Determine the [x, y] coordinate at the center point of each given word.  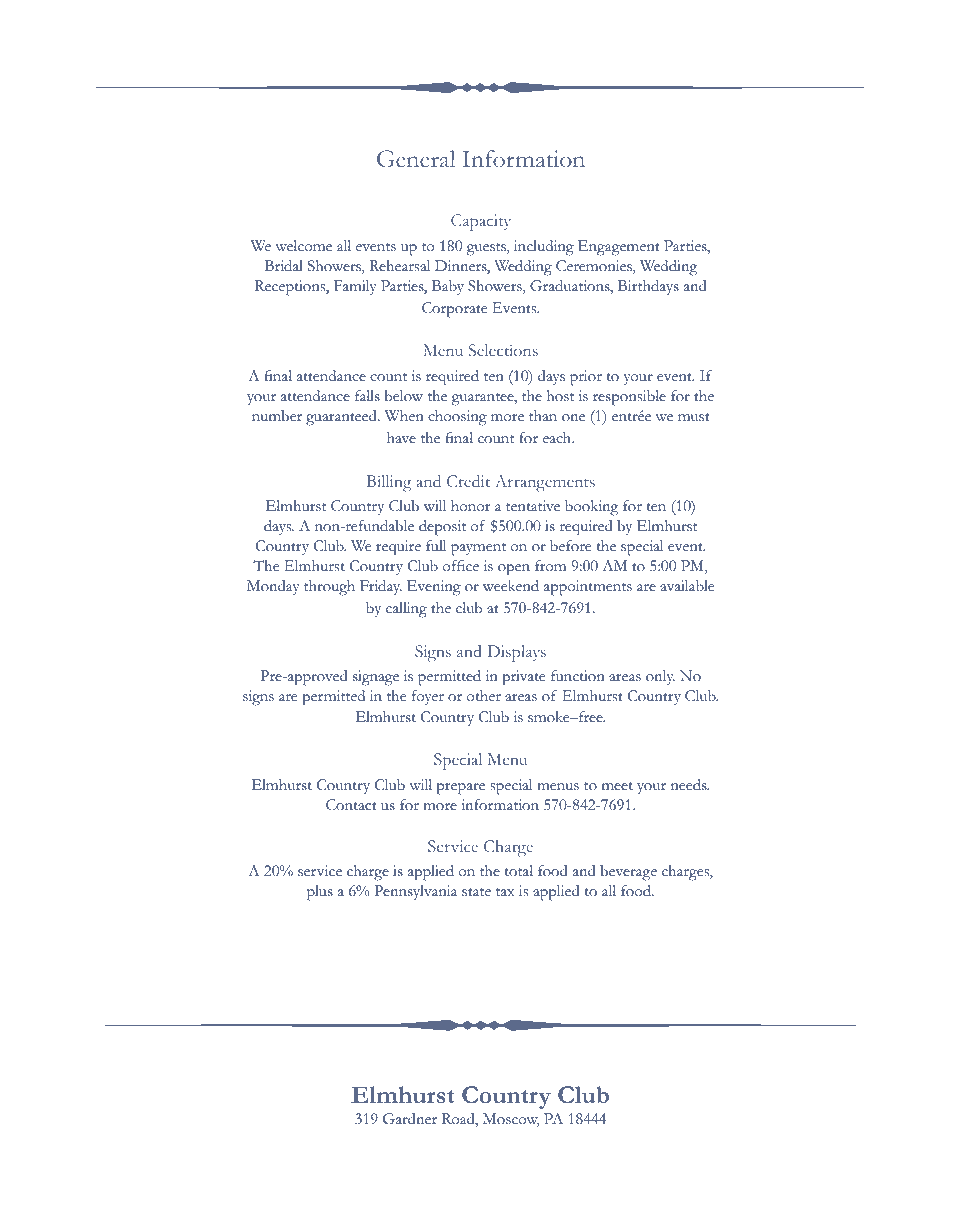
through [329, 588]
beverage [628, 873]
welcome [303, 246]
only [660, 677]
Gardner [410, 1119]
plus [320, 893]
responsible [629, 398]
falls [367, 396]
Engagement [619, 248]
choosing [457, 418]
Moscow [511, 1120]
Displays [516, 653]
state [476, 892]
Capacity [481, 222]
